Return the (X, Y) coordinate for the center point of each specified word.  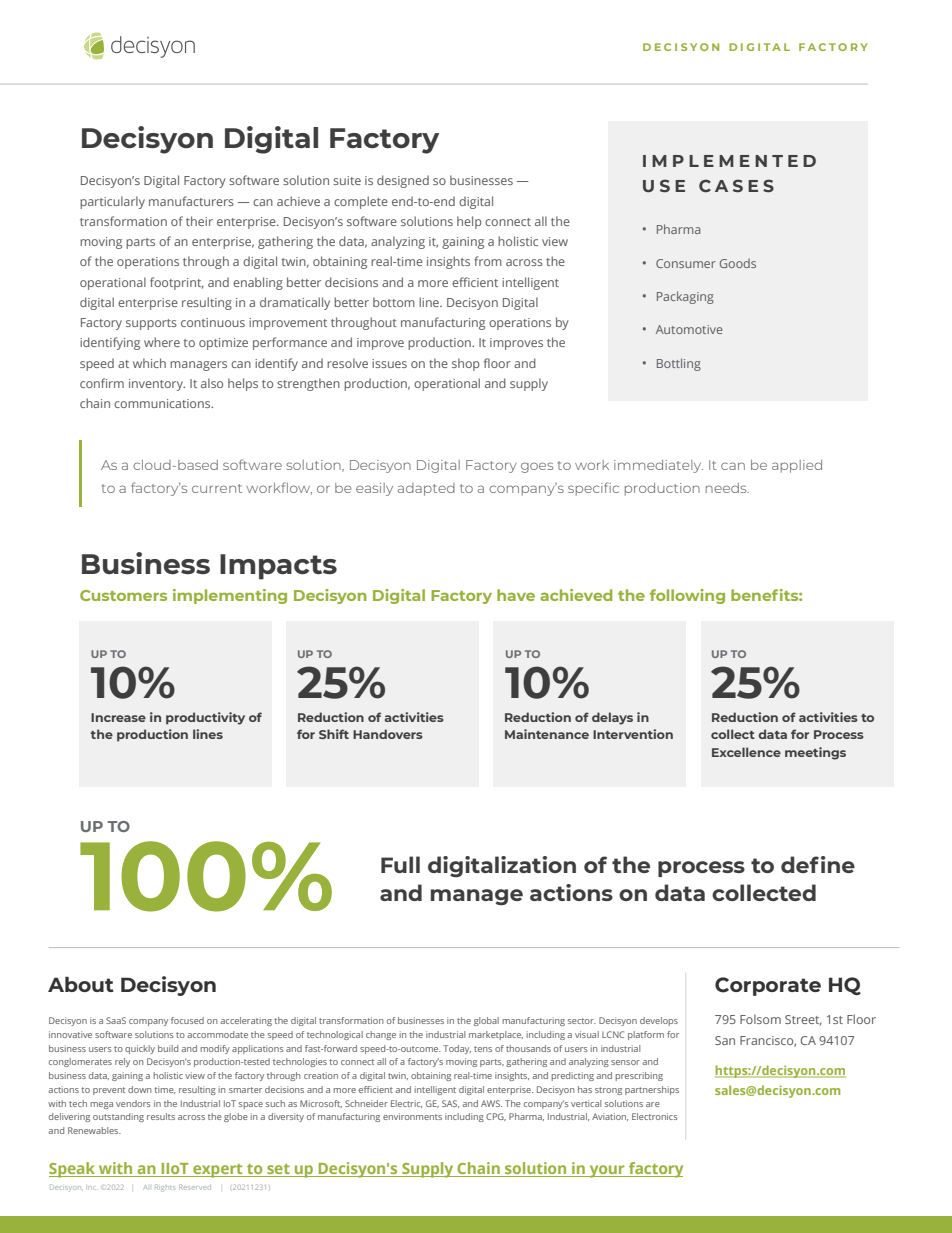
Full (400, 864)
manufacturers (191, 201)
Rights (164, 1187)
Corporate (768, 986)
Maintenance (547, 734)
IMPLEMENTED (729, 161)
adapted (426, 489)
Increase (118, 717)
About (81, 984)
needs (727, 488)
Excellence (746, 752)
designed (403, 181)
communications (163, 403)
